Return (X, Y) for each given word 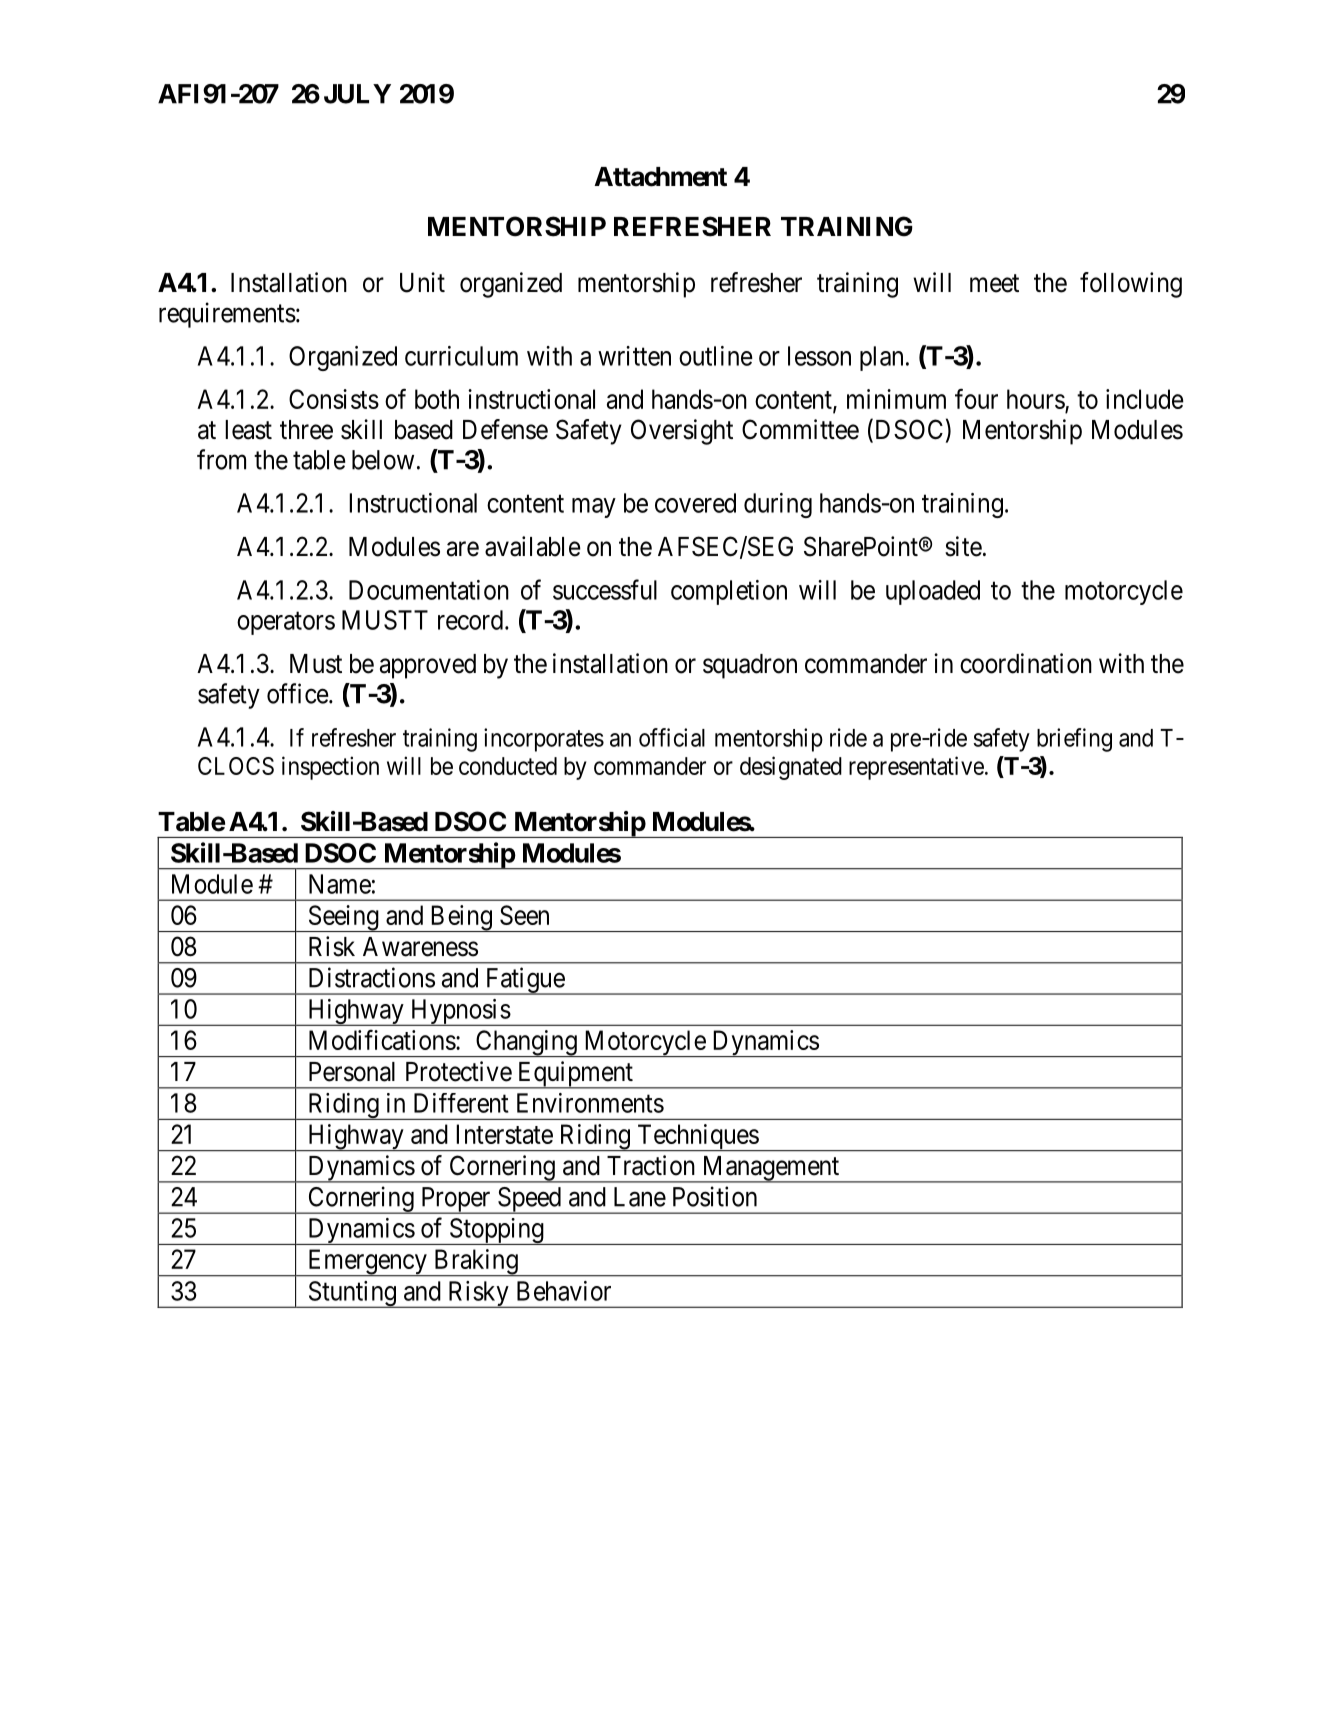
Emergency (367, 1263)
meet (994, 283)
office (297, 693)
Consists (334, 399)
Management (771, 1169)
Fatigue (524, 981)
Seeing (343, 918)
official (672, 737)
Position (715, 1196)
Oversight (682, 432)
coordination (1026, 663)
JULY (357, 94)
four (976, 398)
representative (916, 768)
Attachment (660, 177)
